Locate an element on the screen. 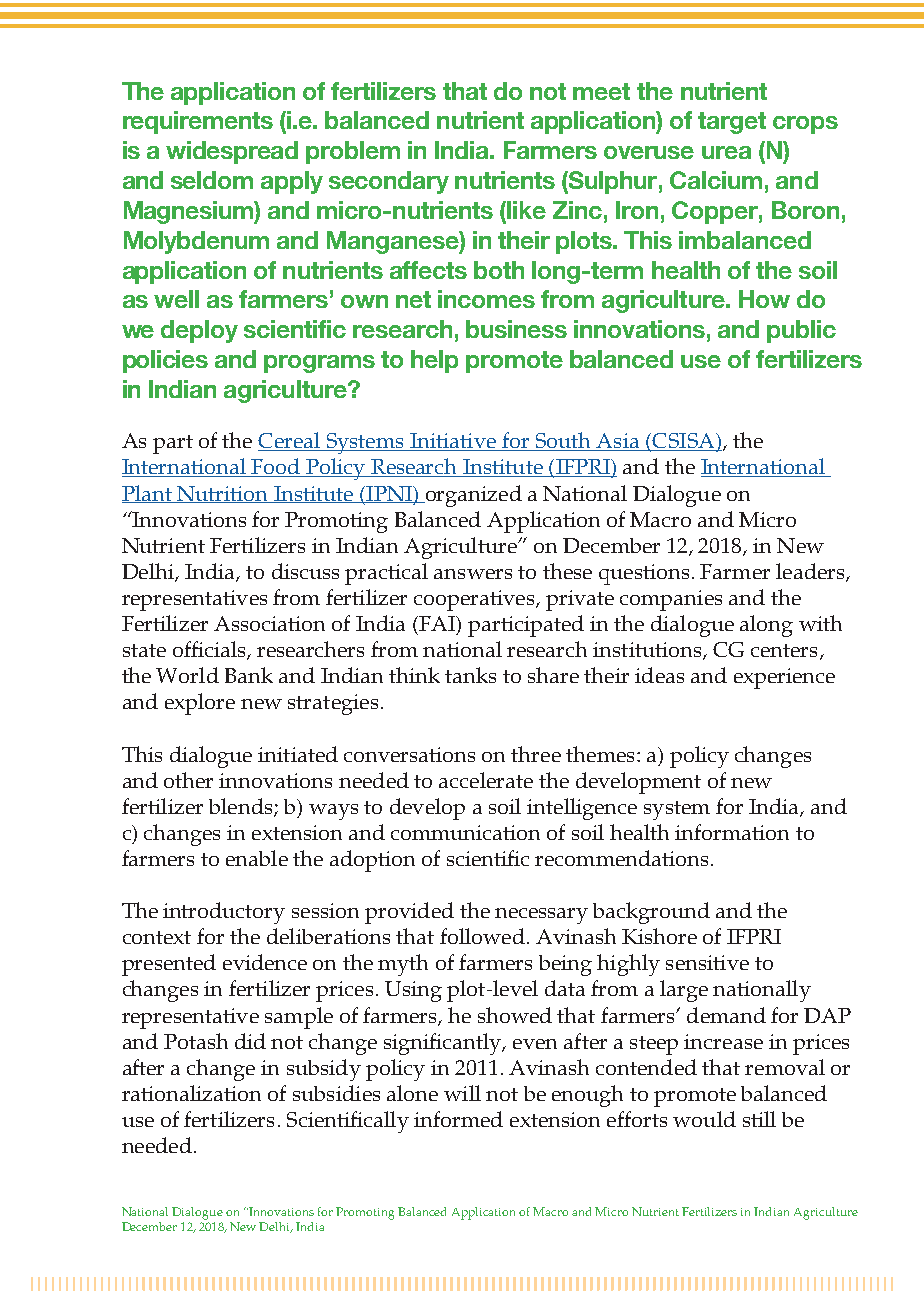  rationalization is located at coordinates (191, 1093).
